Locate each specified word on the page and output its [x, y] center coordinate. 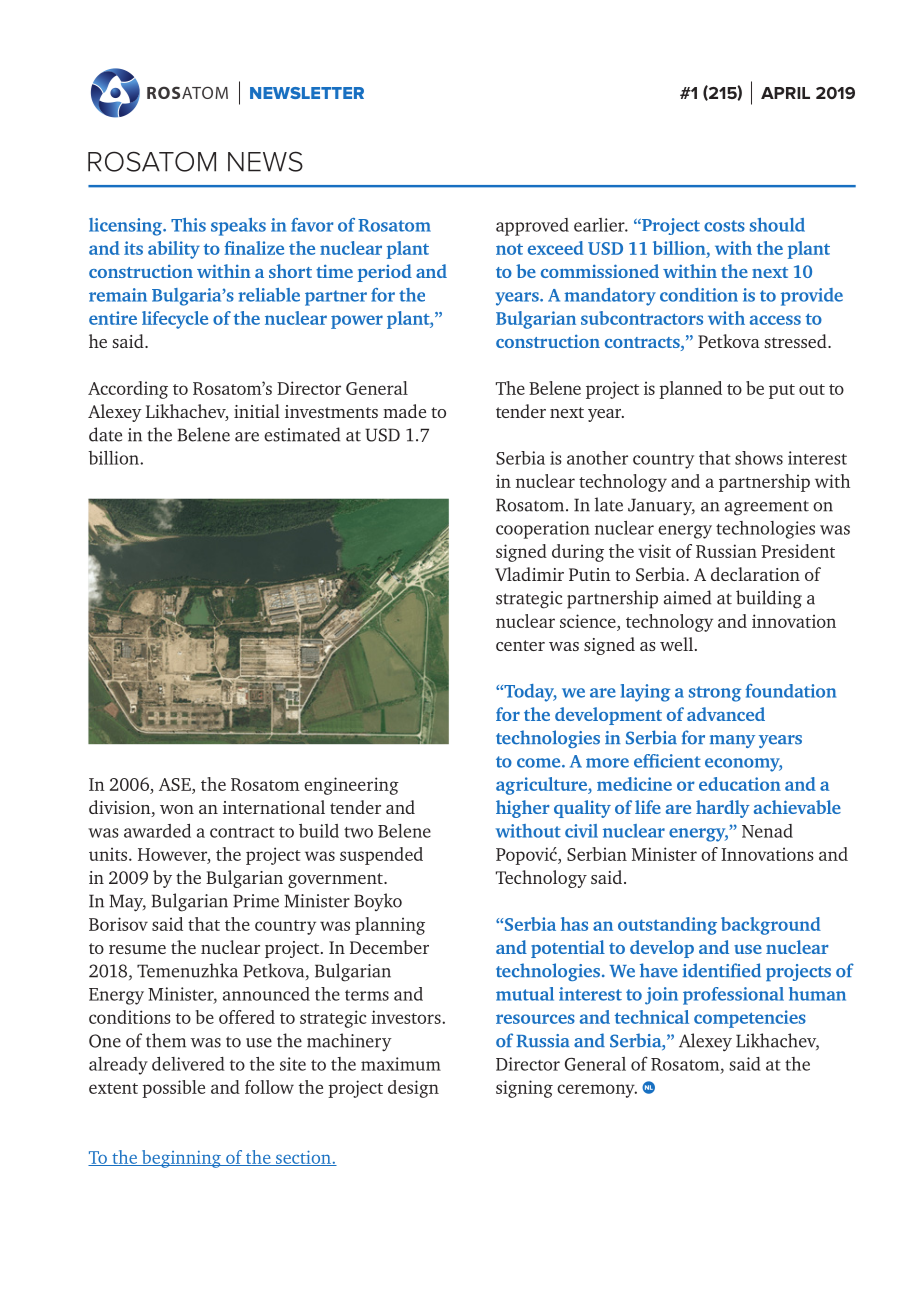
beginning [181, 1159]
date [105, 434]
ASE [176, 784]
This [188, 225]
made [404, 411]
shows [759, 458]
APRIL [785, 93]
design [413, 1089]
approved [532, 227]
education [740, 784]
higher [523, 809]
